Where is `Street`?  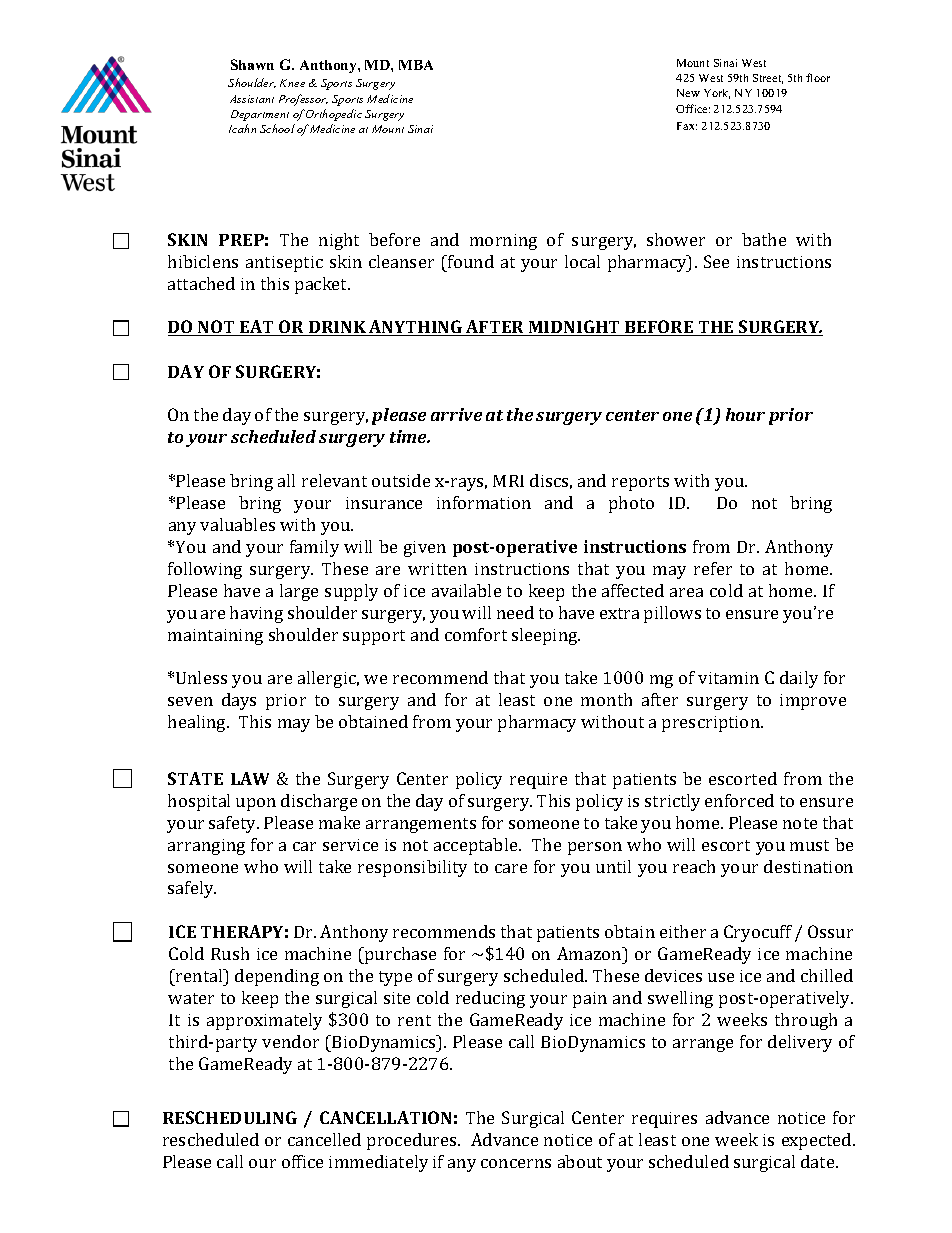
Street is located at coordinates (768, 79).
